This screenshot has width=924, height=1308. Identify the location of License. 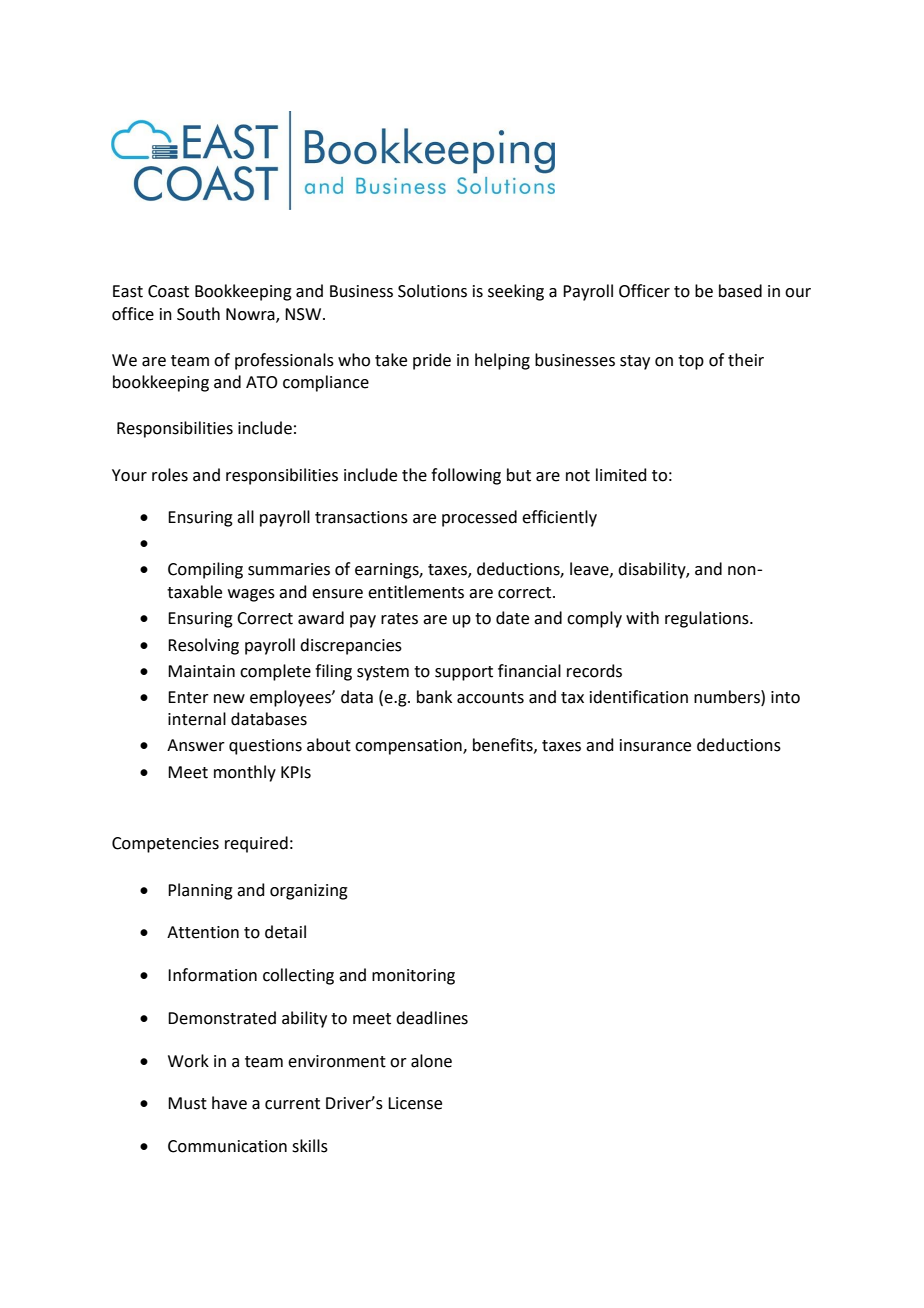
(415, 1103).
